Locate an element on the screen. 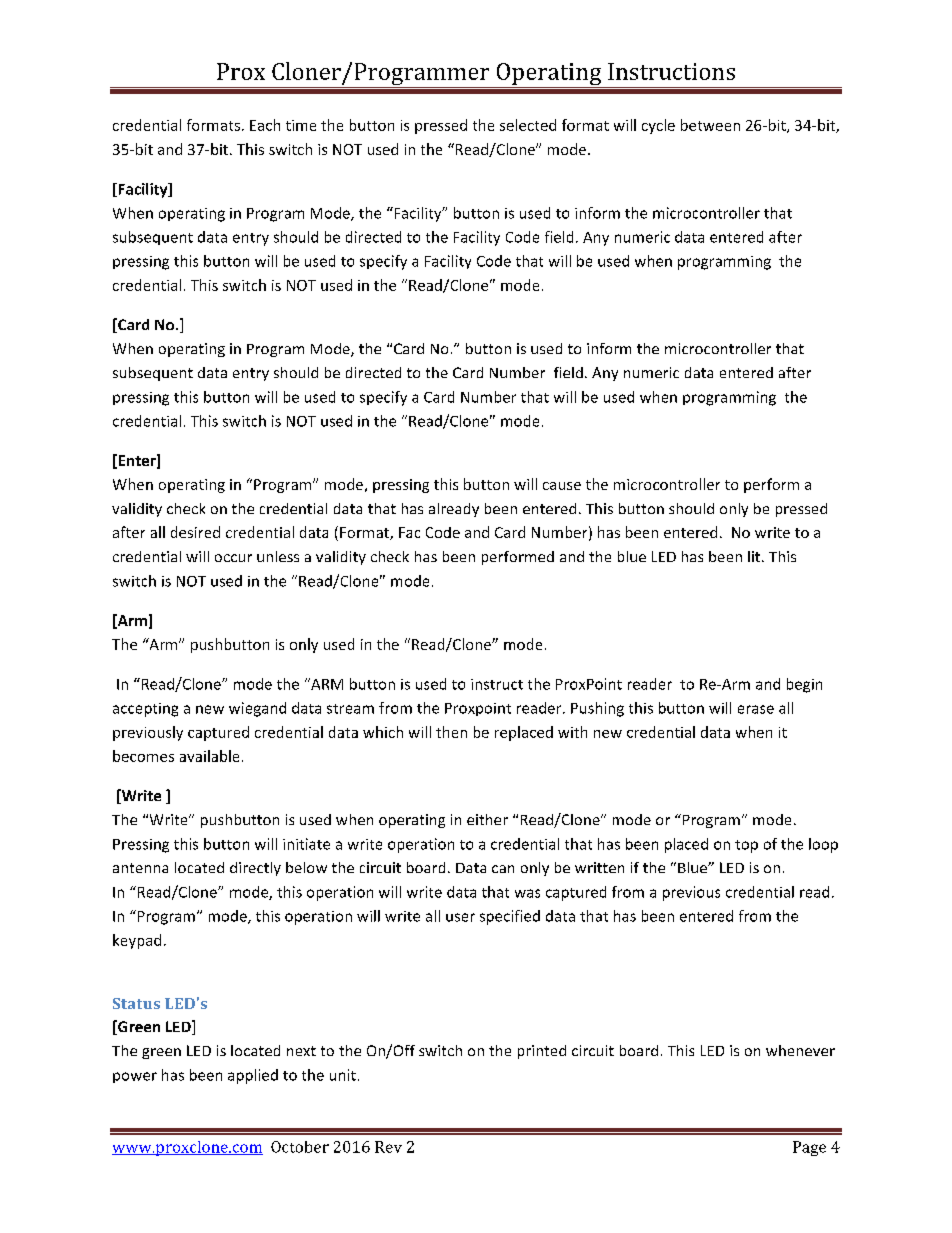  available is located at coordinates (209, 756).
